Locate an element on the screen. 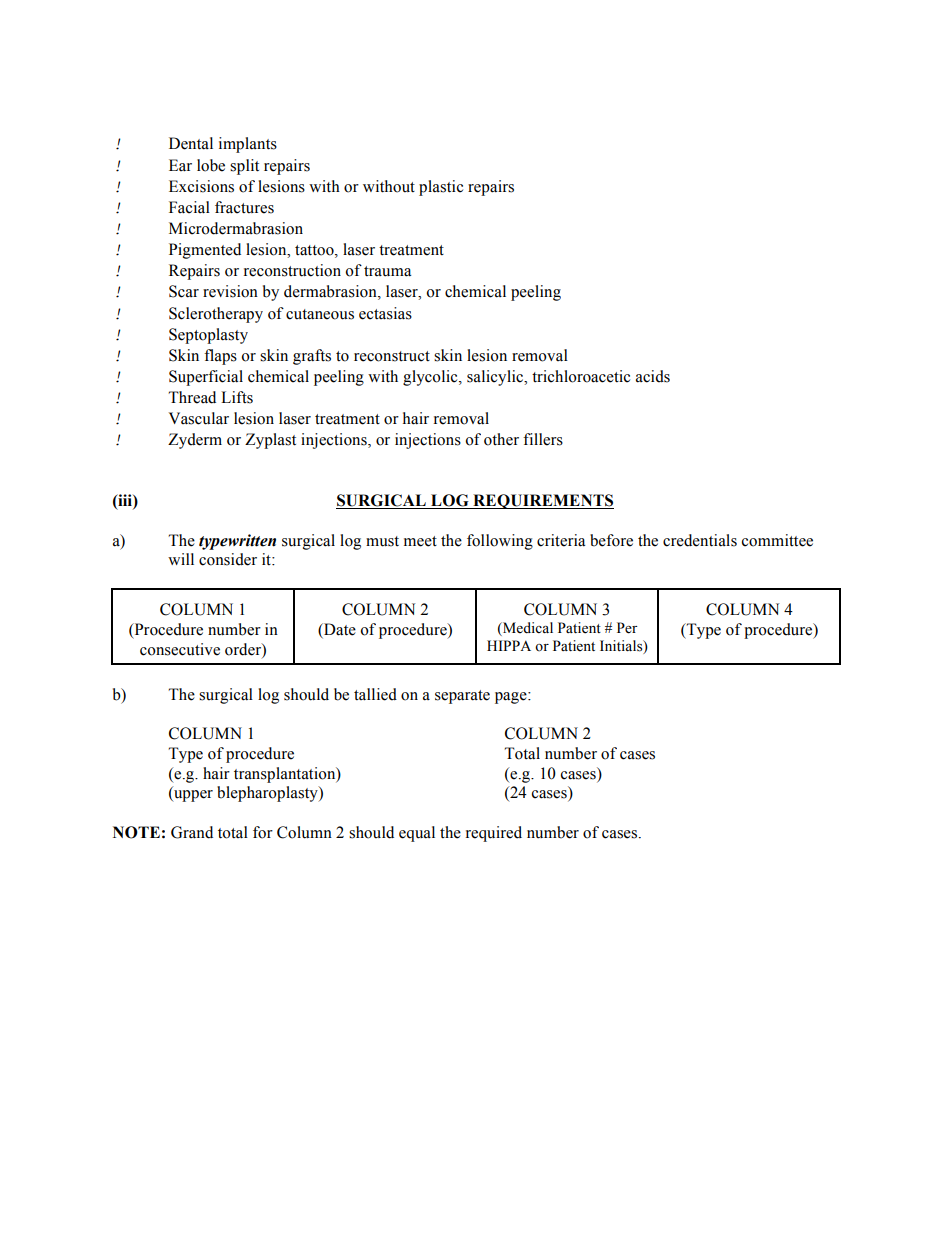 Image resolution: width=952 pixels, height=1233 pixels. plastic is located at coordinates (441, 188).
